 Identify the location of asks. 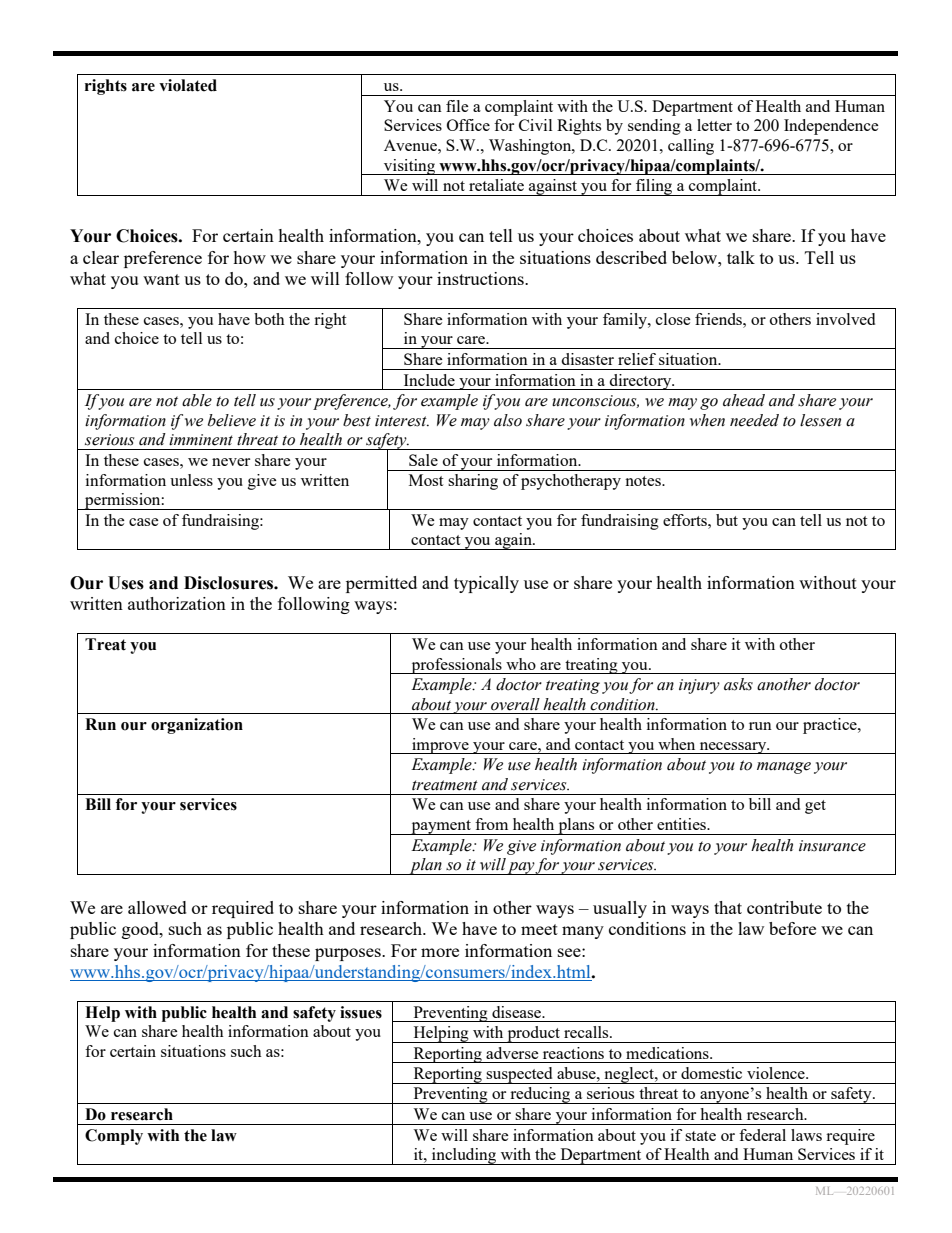
(738, 684).
